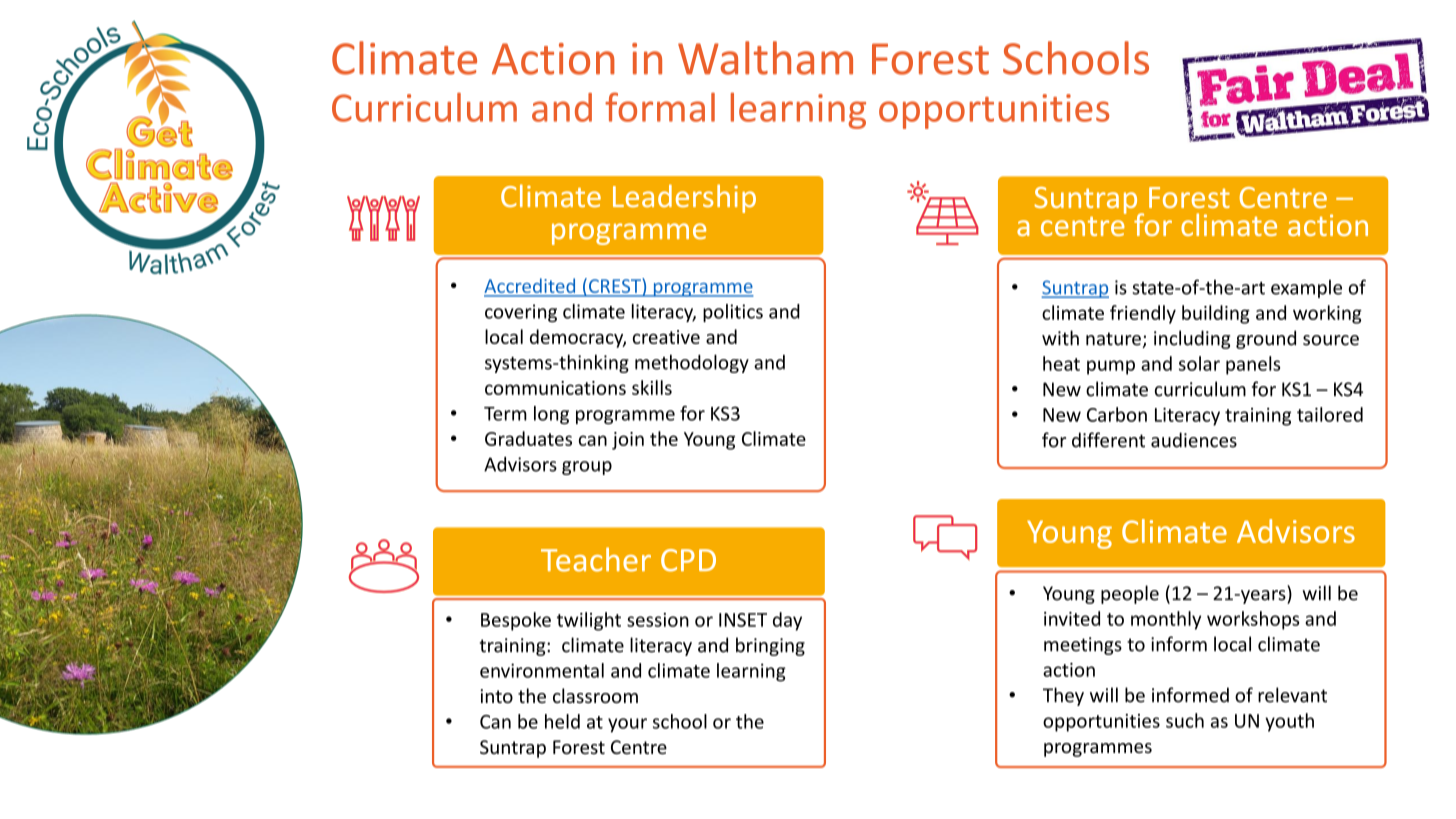 This page has width=1456, height=819. What do you see at coordinates (660, 107) in the page?
I see `formal` at bounding box center [660, 107].
